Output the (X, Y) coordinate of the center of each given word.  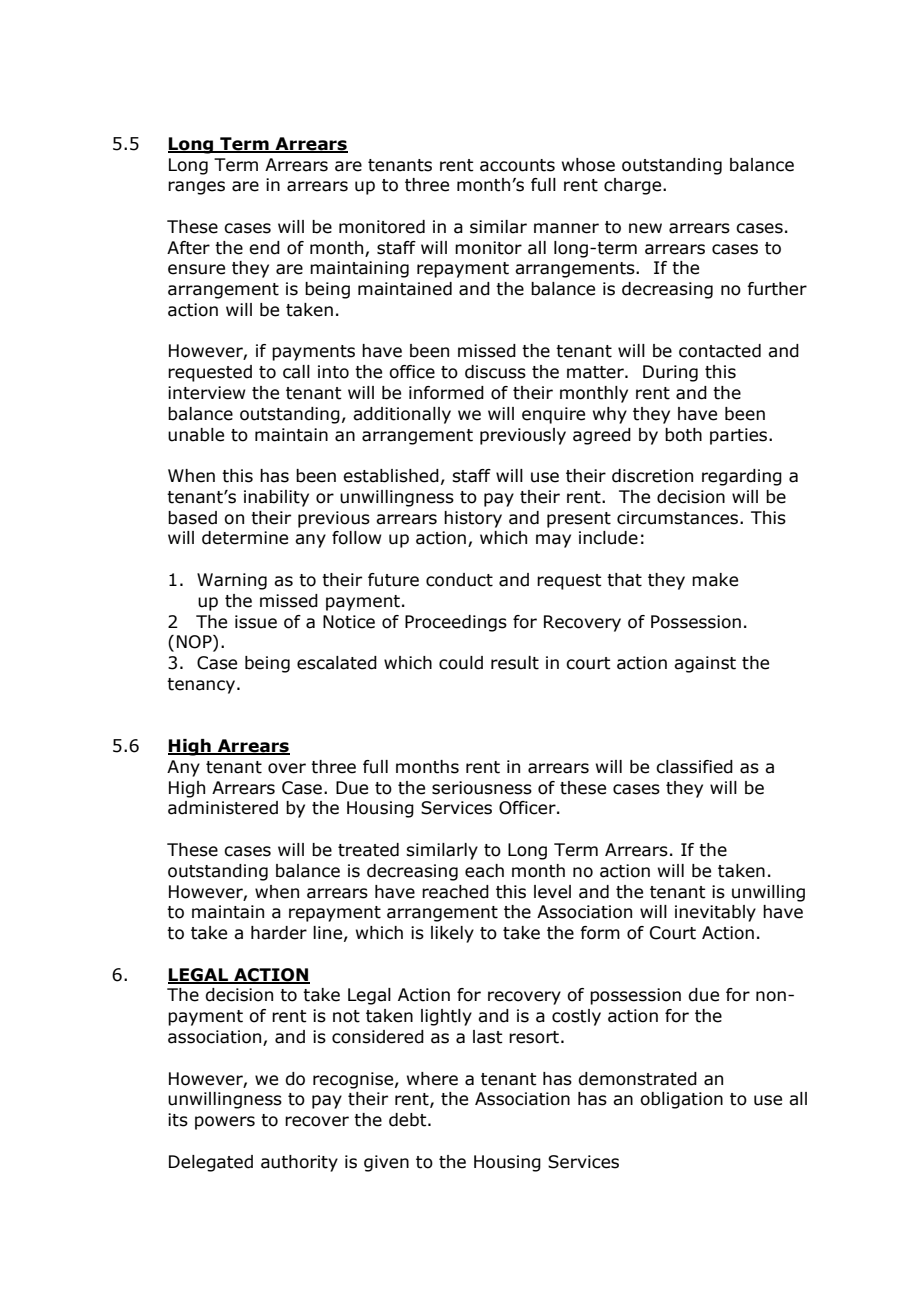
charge (634, 186)
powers (225, 1123)
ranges (196, 188)
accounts (517, 165)
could (461, 663)
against (705, 664)
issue (256, 622)
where (432, 1079)
